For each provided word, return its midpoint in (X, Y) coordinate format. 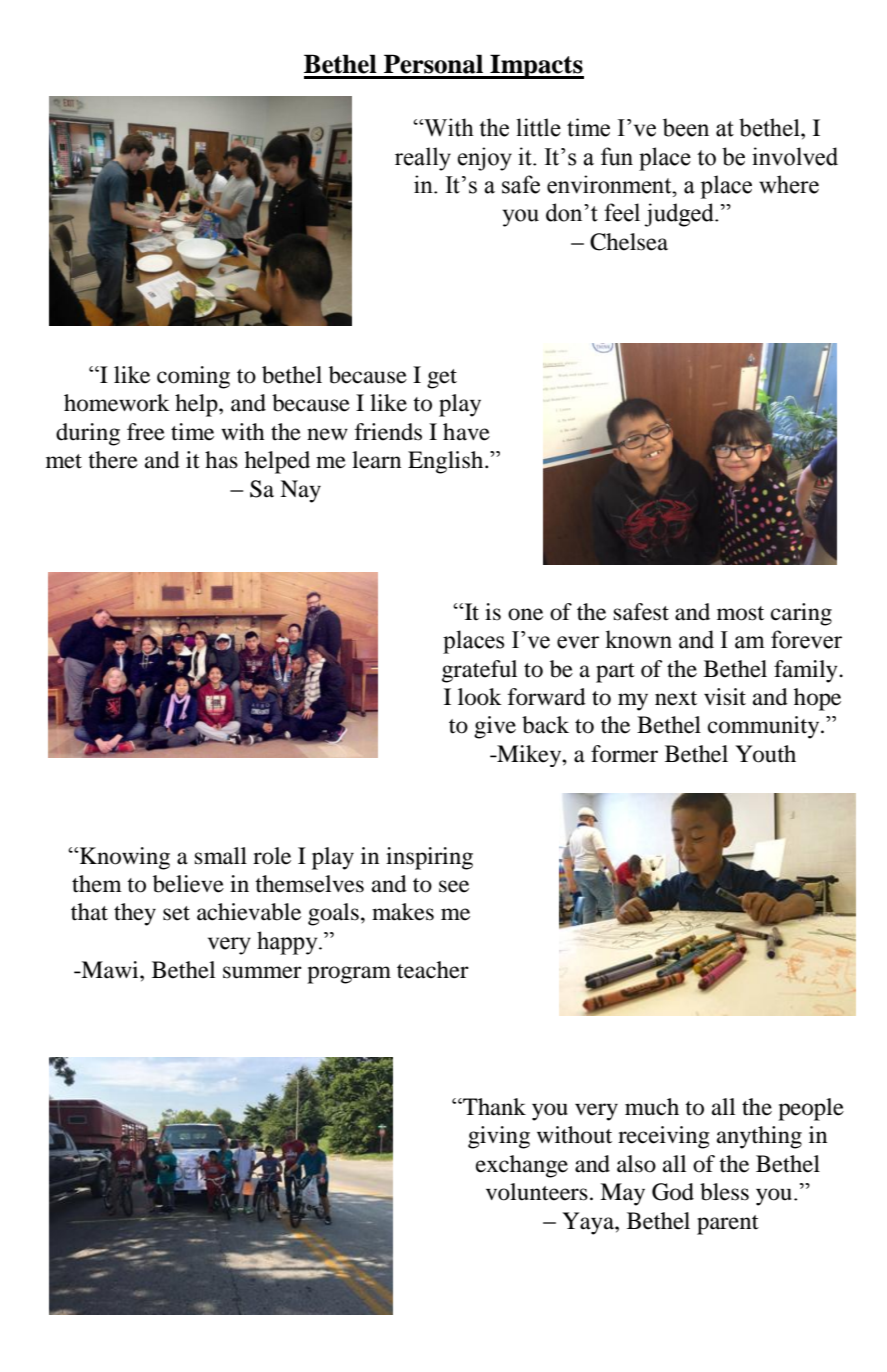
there (113, 460)
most (740, 613)
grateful (479, 671)
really (423, 159)
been (686, 127)
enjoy (484, 159)
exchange (522, 1166)
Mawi (110, 970)
